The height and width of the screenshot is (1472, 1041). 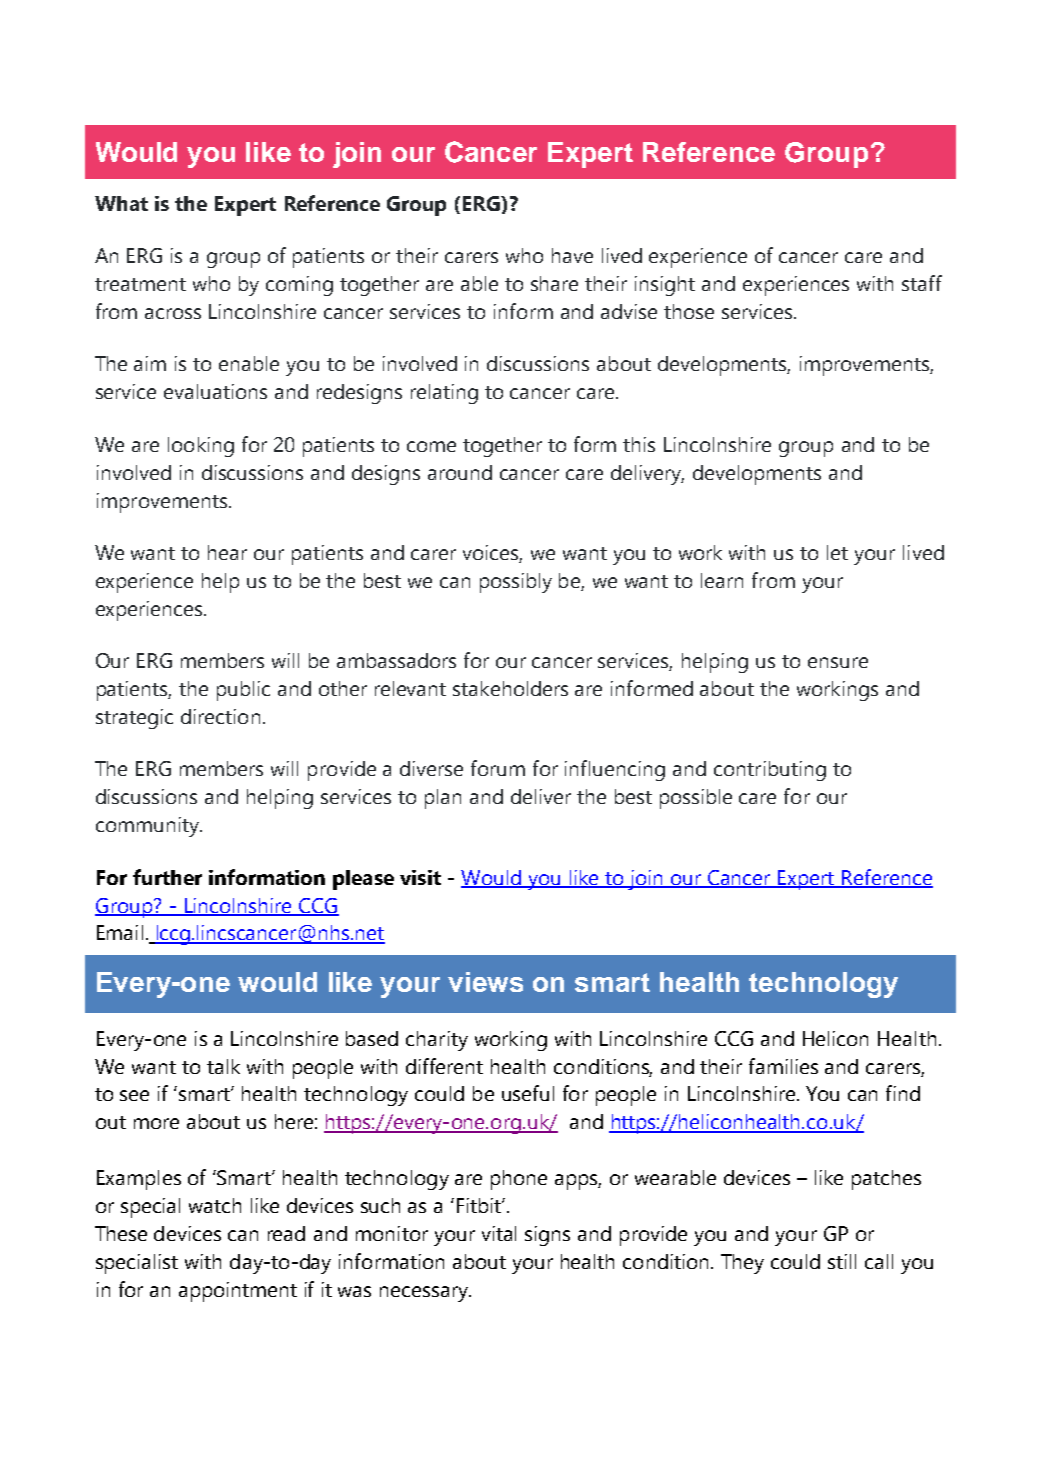 I want to click on families, so click(x=783, y=1066).
